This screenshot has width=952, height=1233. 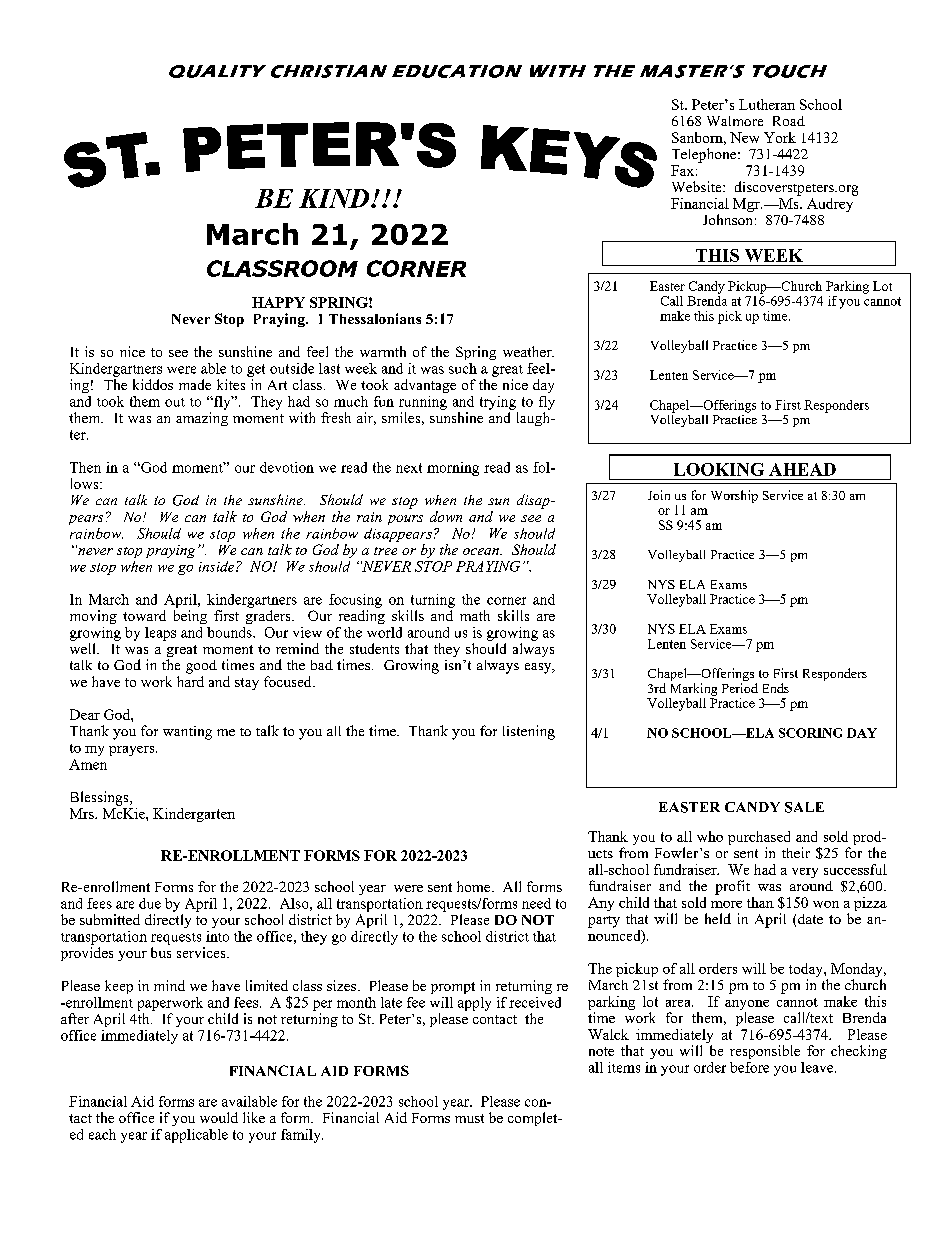 I want to click on AHEAD, so click(x=802, y=469).
